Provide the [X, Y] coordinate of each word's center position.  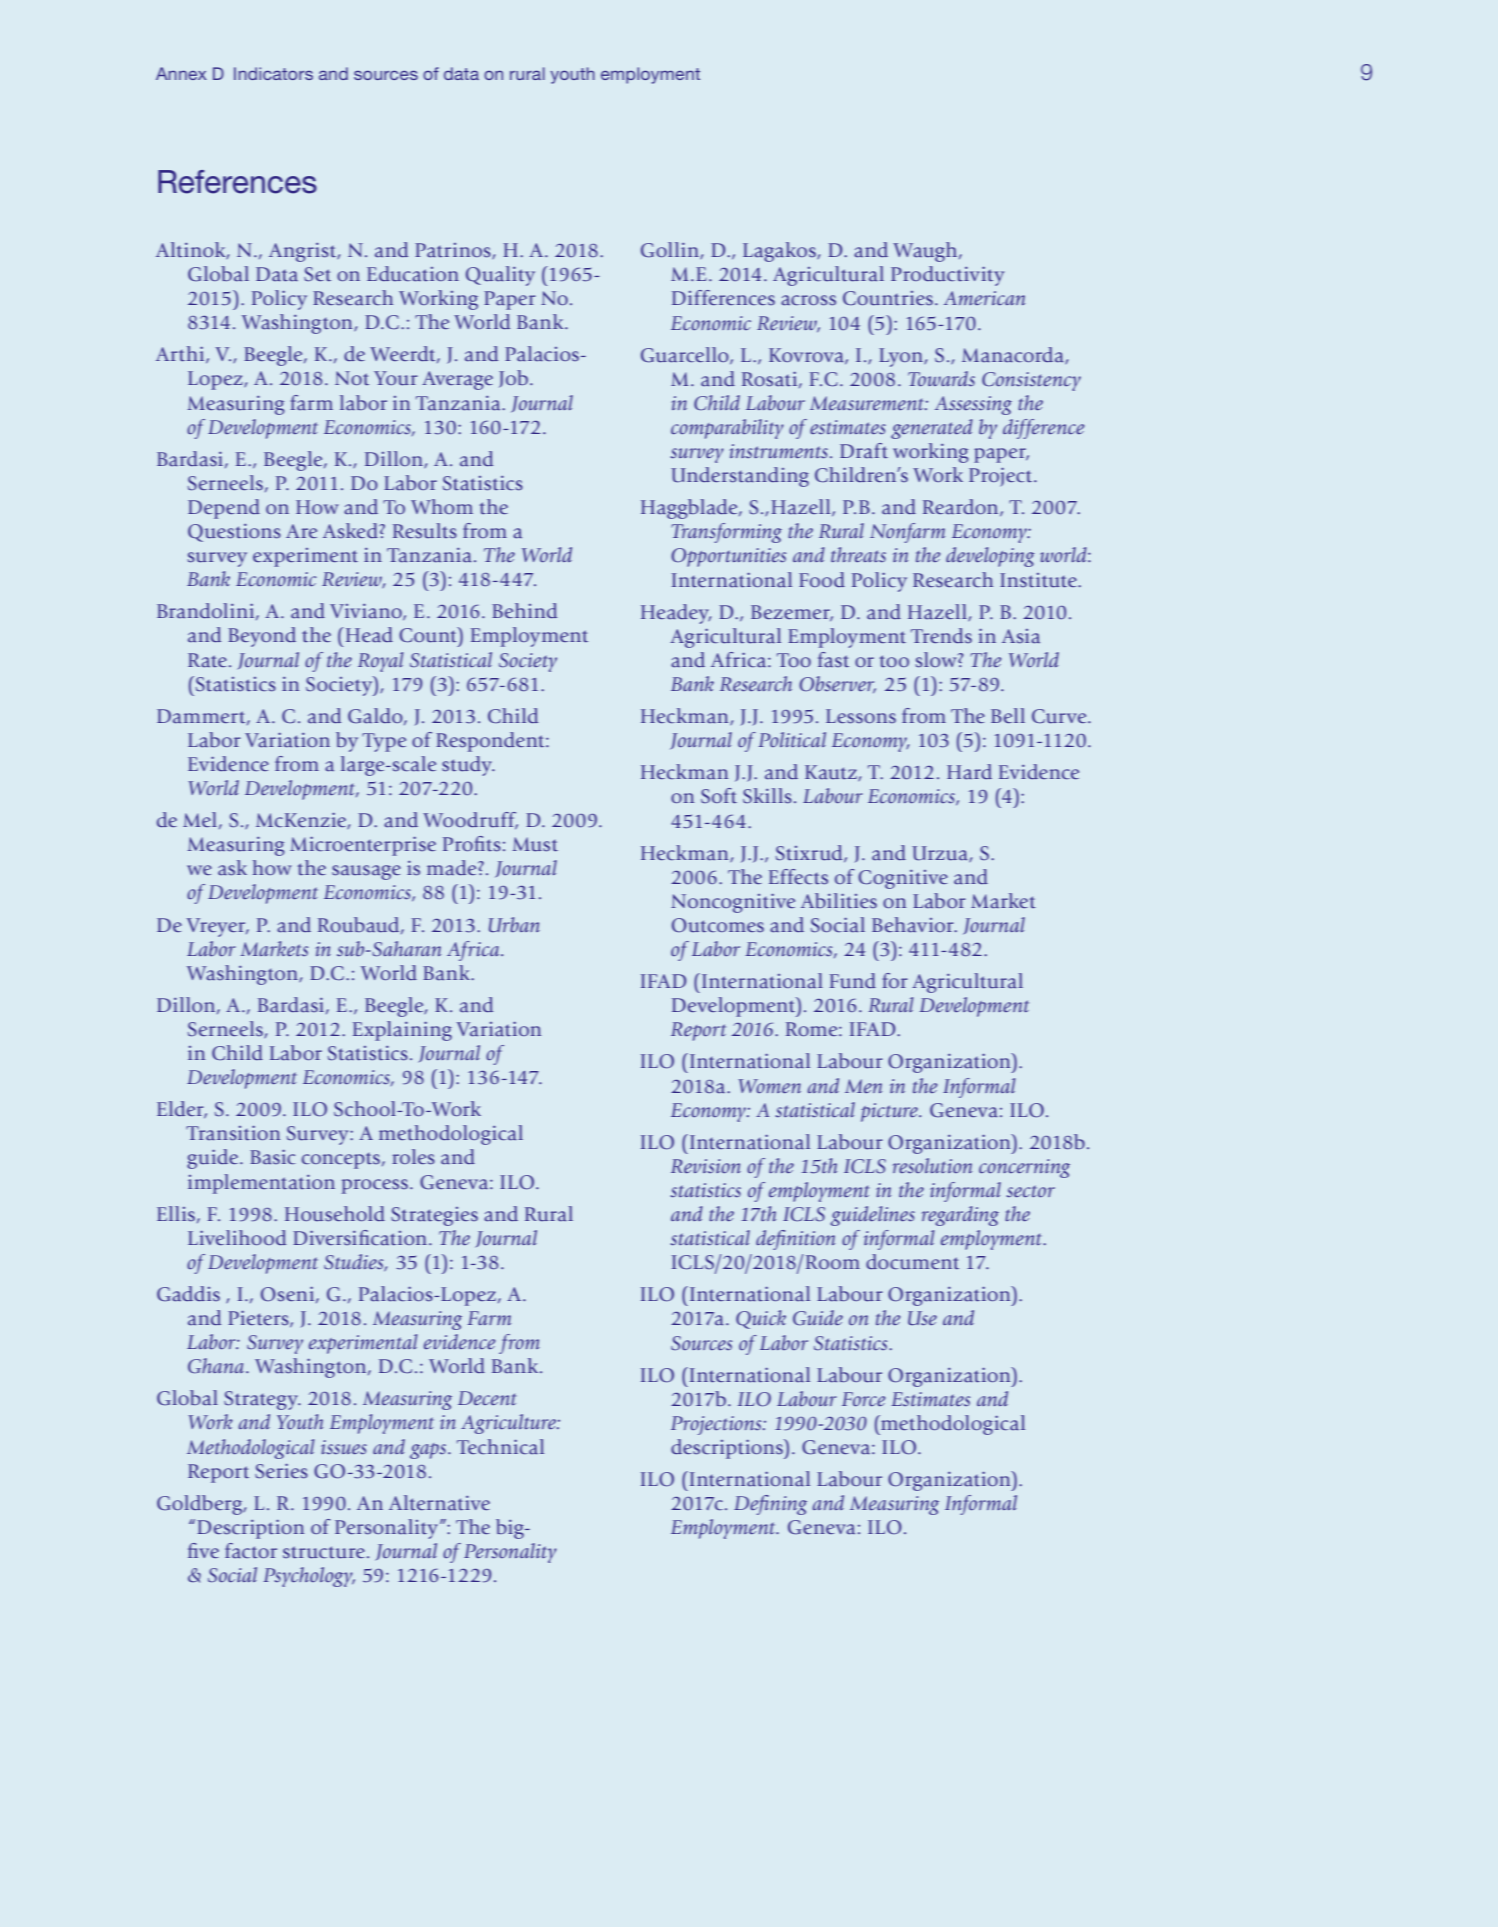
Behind [524, 610]
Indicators [273, 73]
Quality [500, 276]
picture [890, 1112]
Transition [233, 1133]
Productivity [947, 276]
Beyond [262, 637]
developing [990, 557]
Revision [706, 1166]
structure [324, 1552]
